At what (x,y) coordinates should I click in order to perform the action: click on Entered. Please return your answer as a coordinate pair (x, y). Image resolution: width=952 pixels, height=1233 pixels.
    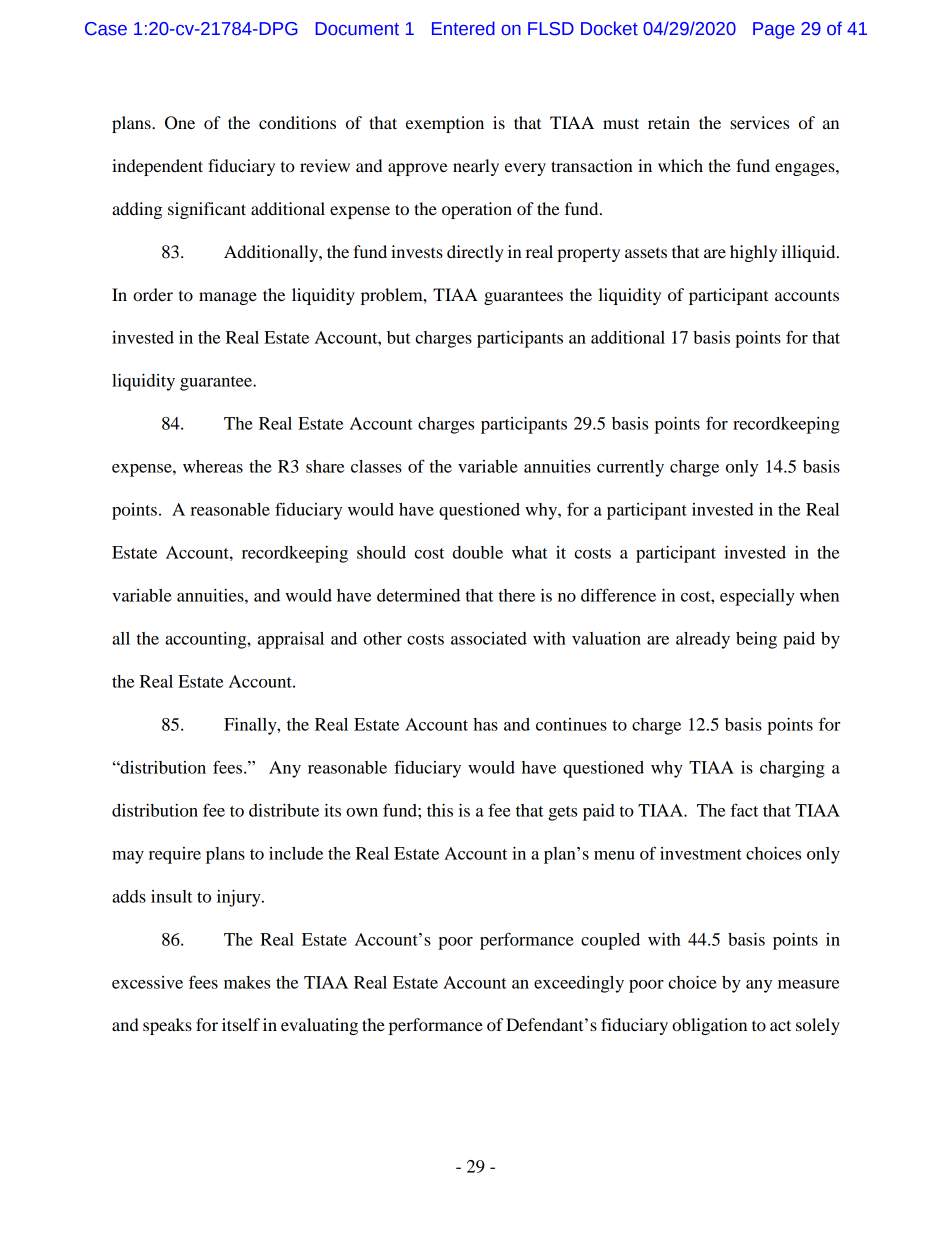
    Looking at the image, I should click on (463, 28).
